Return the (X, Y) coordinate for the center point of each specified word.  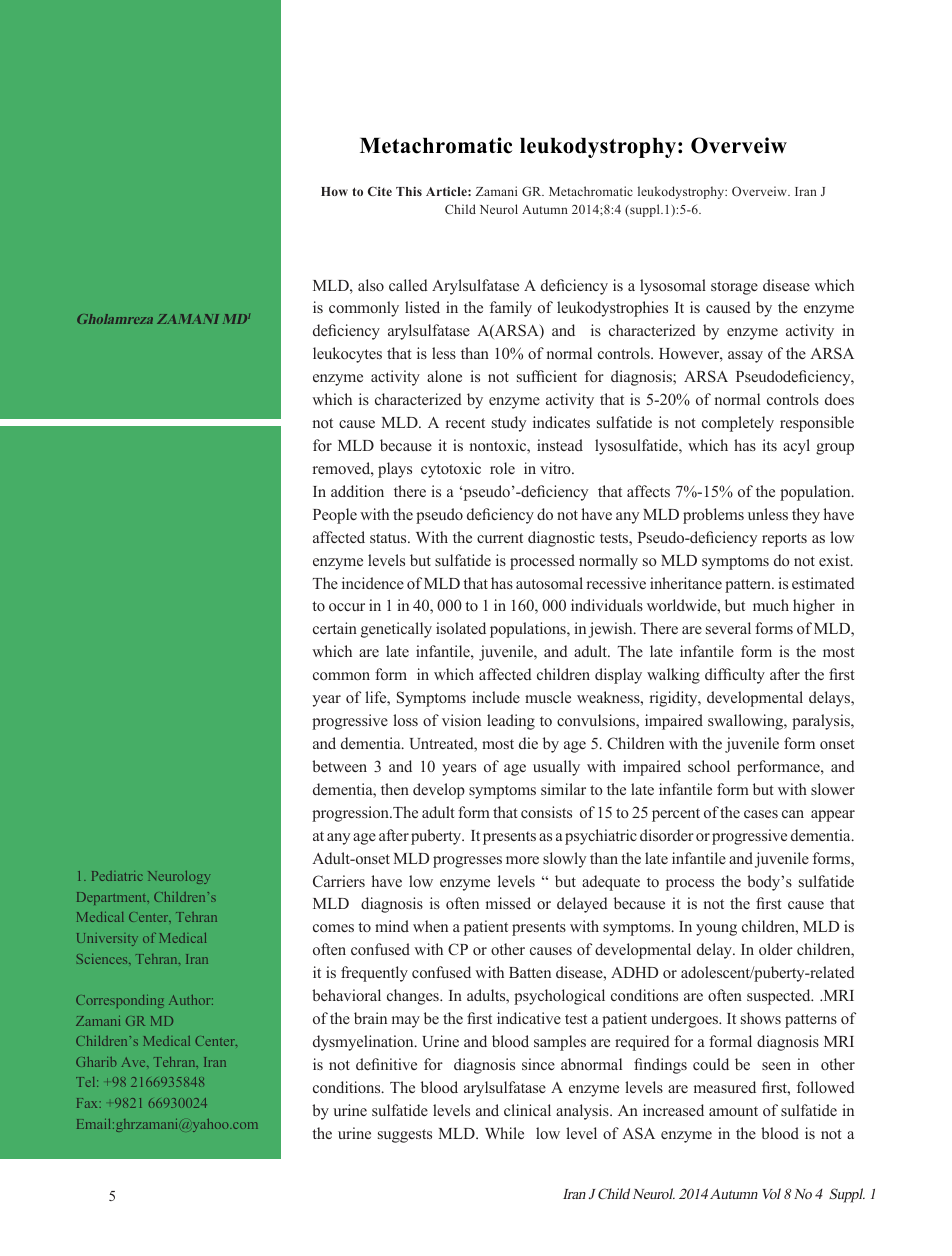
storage (734, 288)
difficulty (735, 676)
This (409, 191)
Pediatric (117, 876)
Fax (89, 1103)
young (716, 930)
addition (357, 491)
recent (465, 423)
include (496, 697)
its (769, 445)
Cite (380, 191)
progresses (467, 862)
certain (335, 628)
